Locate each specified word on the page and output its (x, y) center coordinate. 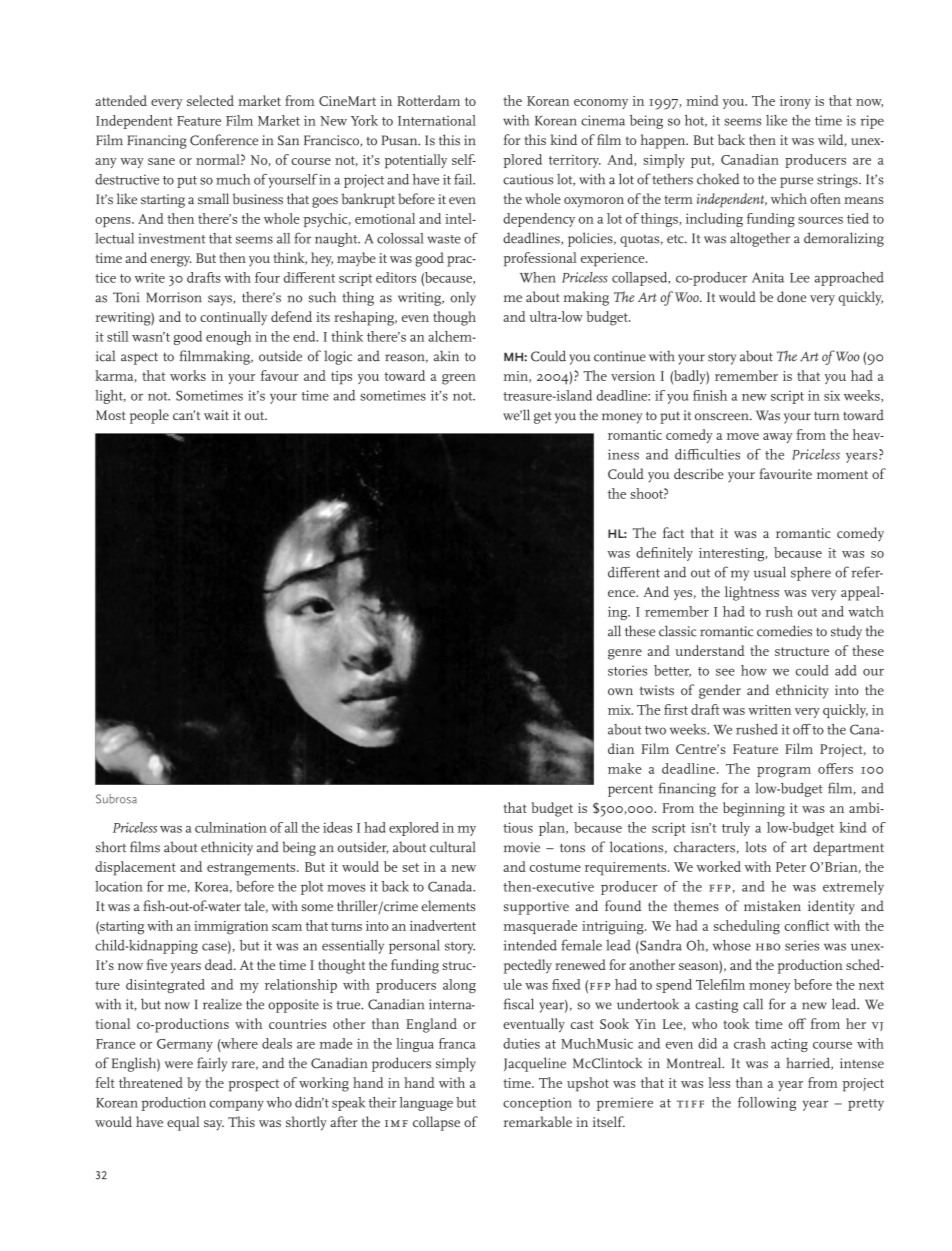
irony (795, 102)
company (237, 1105)
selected (210, 100)
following (767, 1104)
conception (537, 1104)
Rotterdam (428, 100)
